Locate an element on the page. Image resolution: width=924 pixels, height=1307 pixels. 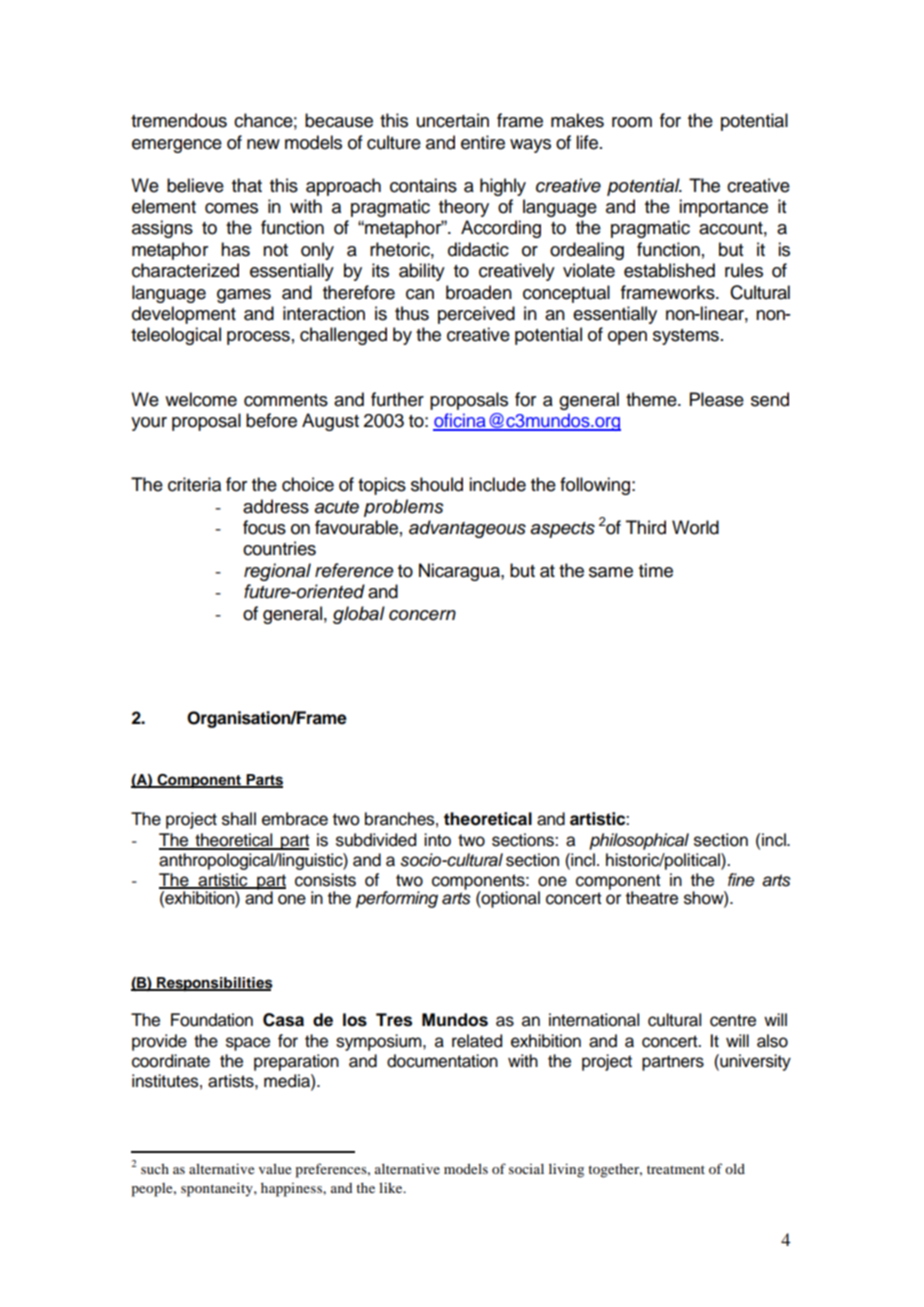
criteria is located at coordinates (194, 484).
